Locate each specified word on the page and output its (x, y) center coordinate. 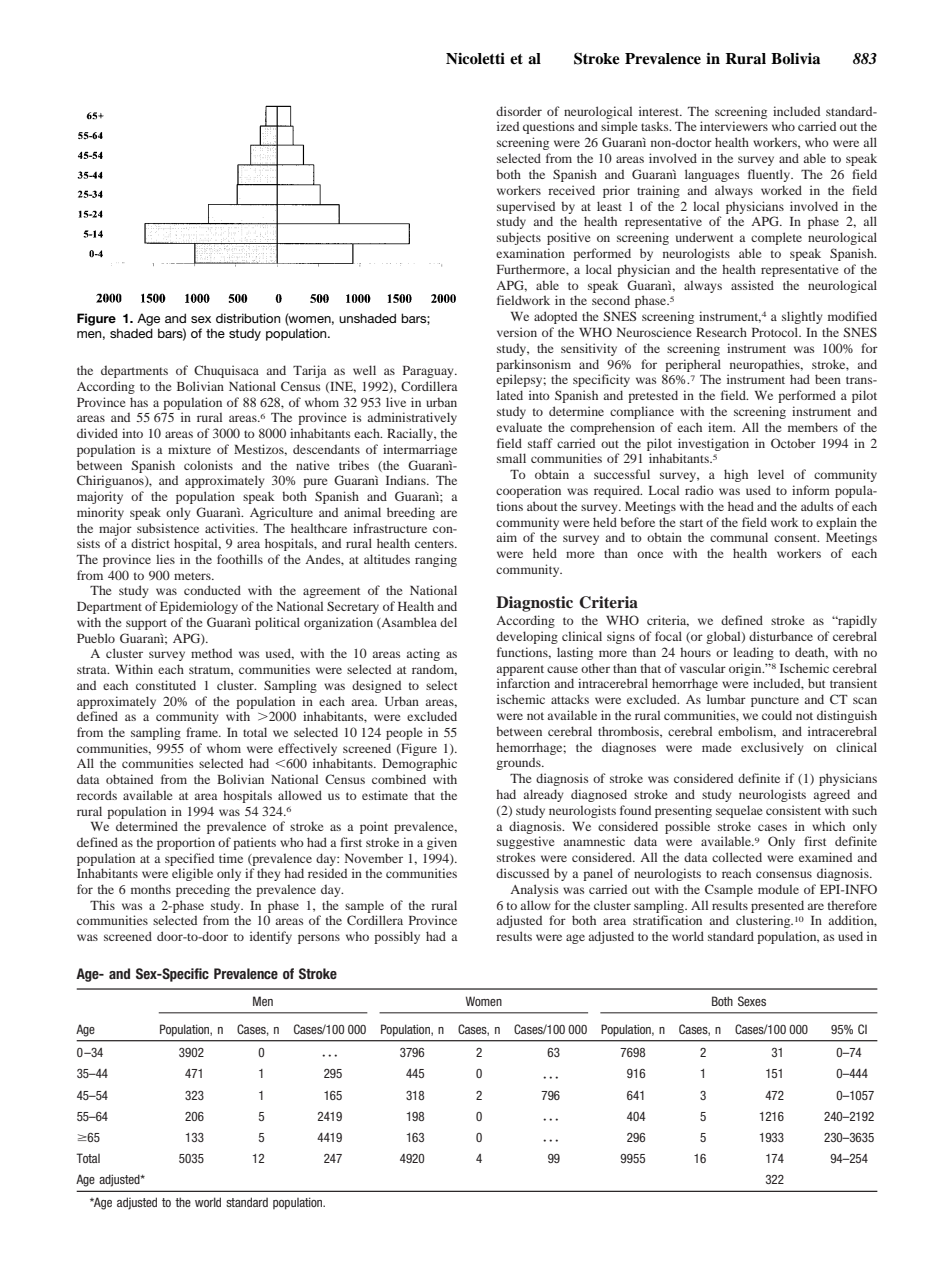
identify (271, 937)
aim (506, 537)
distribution (248, 318)
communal (739, 537)
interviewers (734, 126)
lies (165, 559)
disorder (519, 111)
